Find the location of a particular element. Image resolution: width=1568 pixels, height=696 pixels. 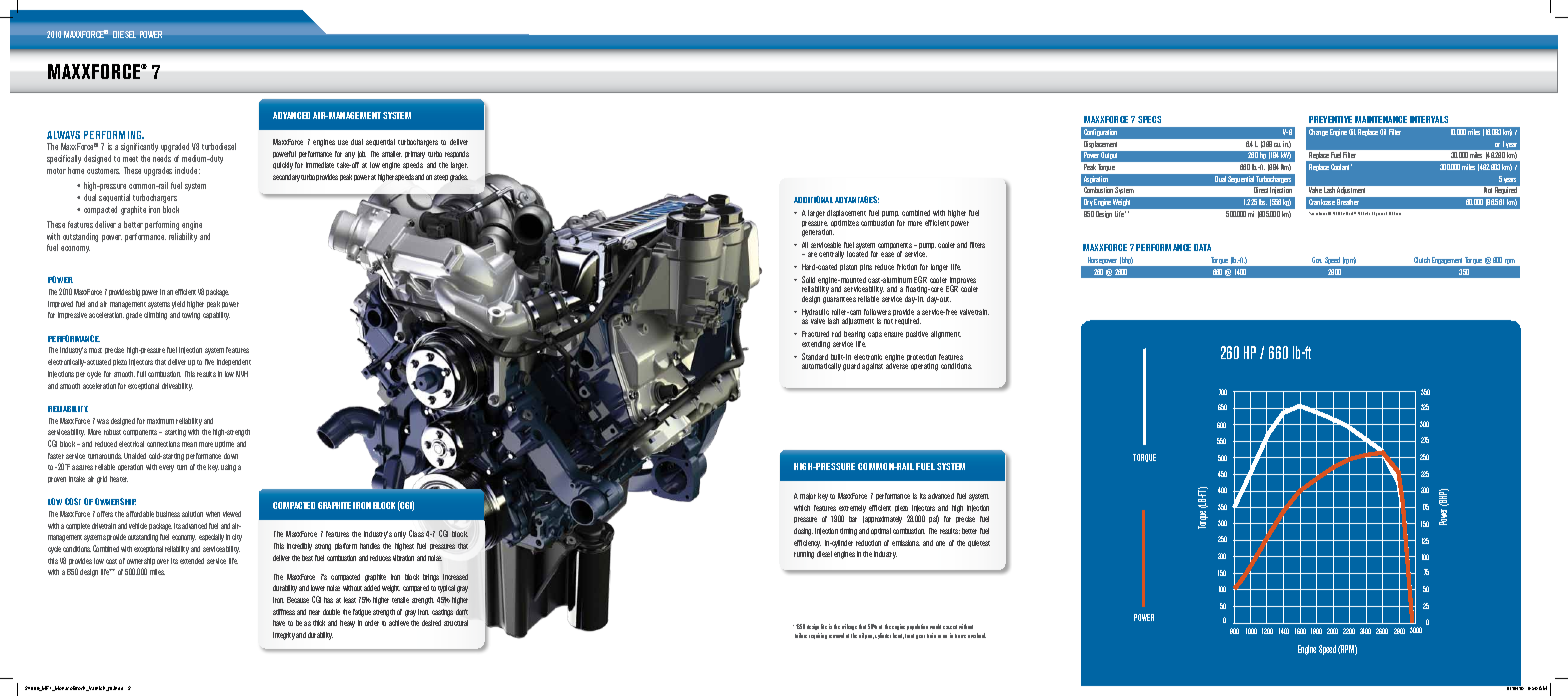

Solid is located at coordinates (808, 279).
